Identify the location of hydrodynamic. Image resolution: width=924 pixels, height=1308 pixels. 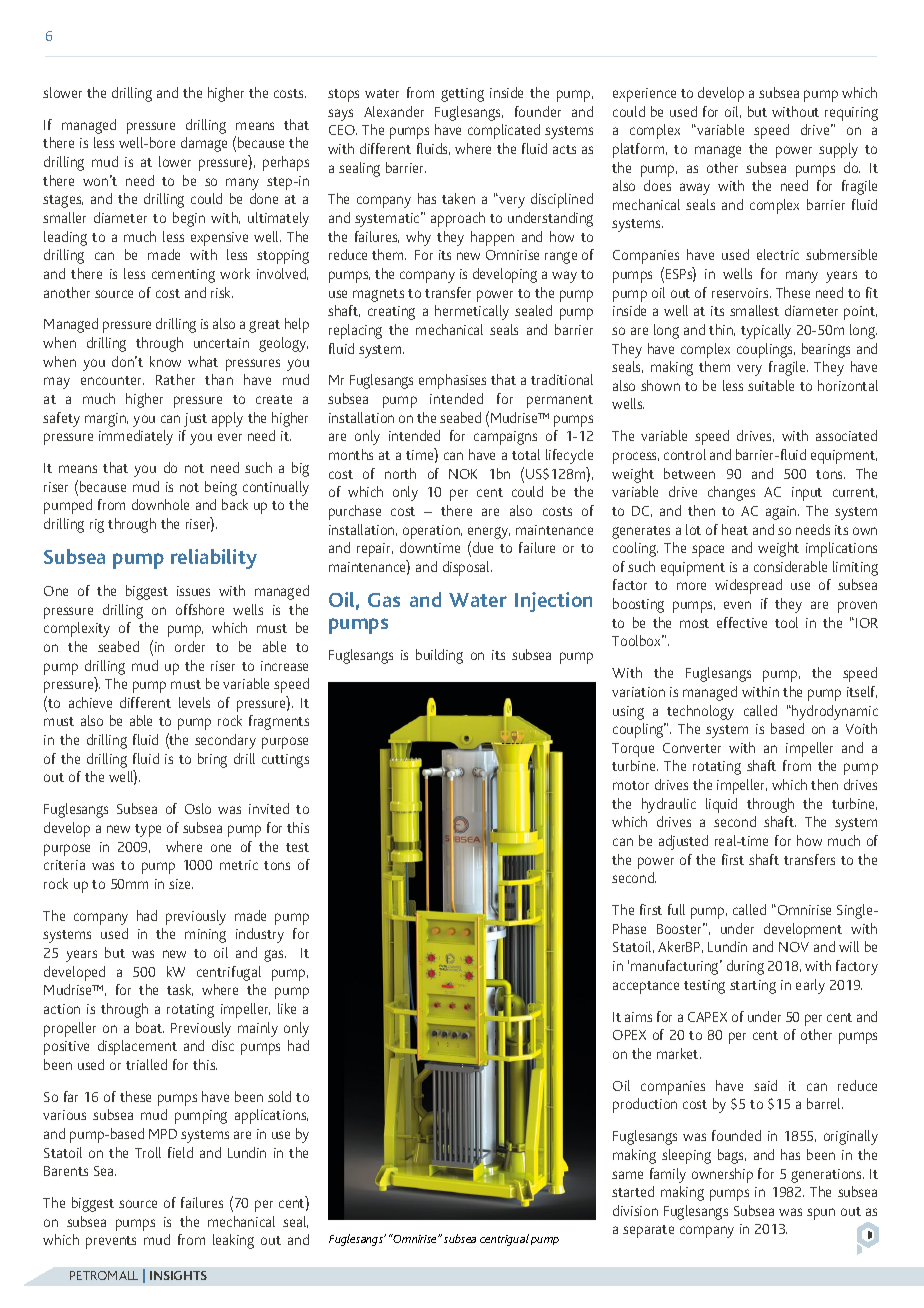
(834, 712).
